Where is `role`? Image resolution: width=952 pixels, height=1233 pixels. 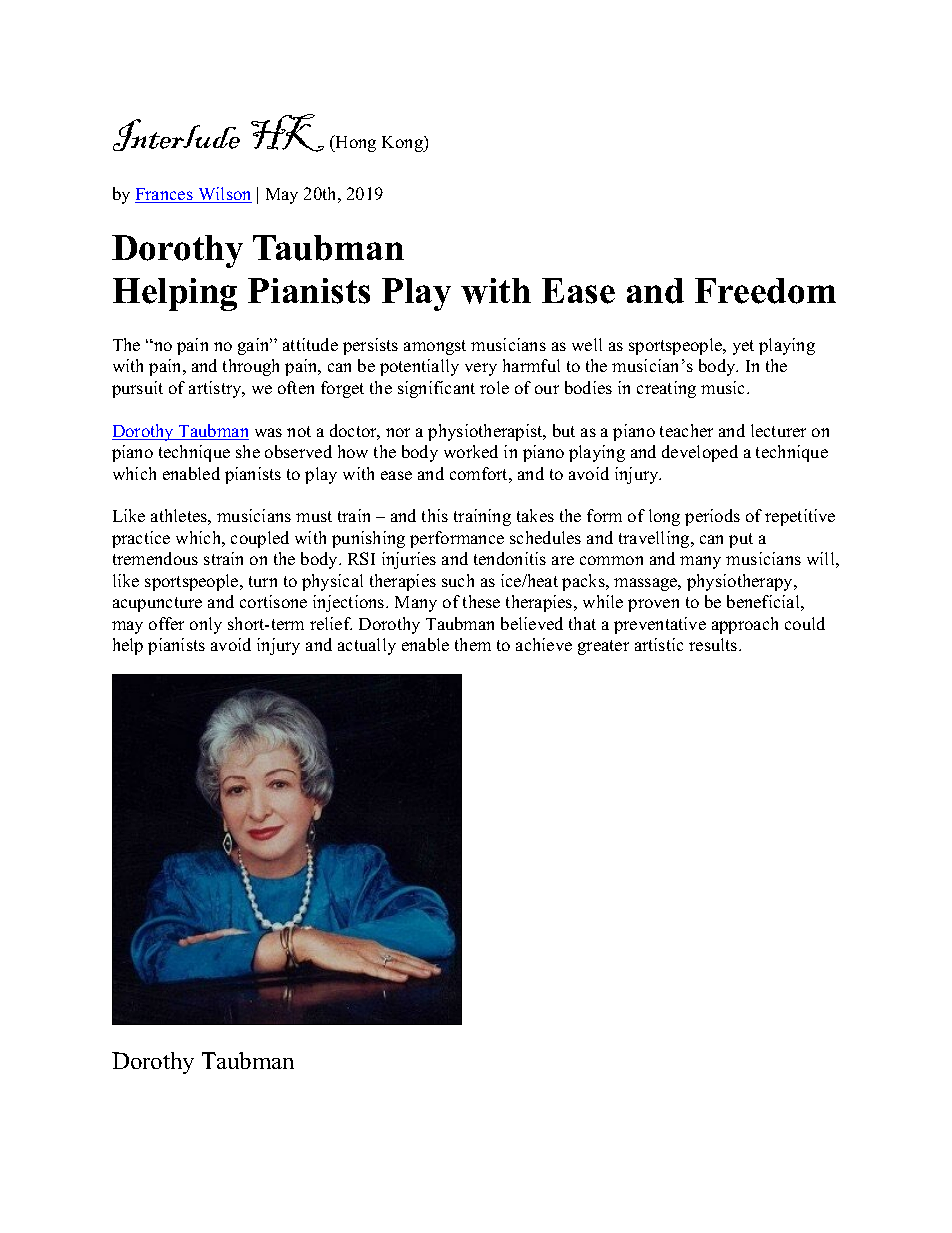 role is located at coordinates (494, 387).
